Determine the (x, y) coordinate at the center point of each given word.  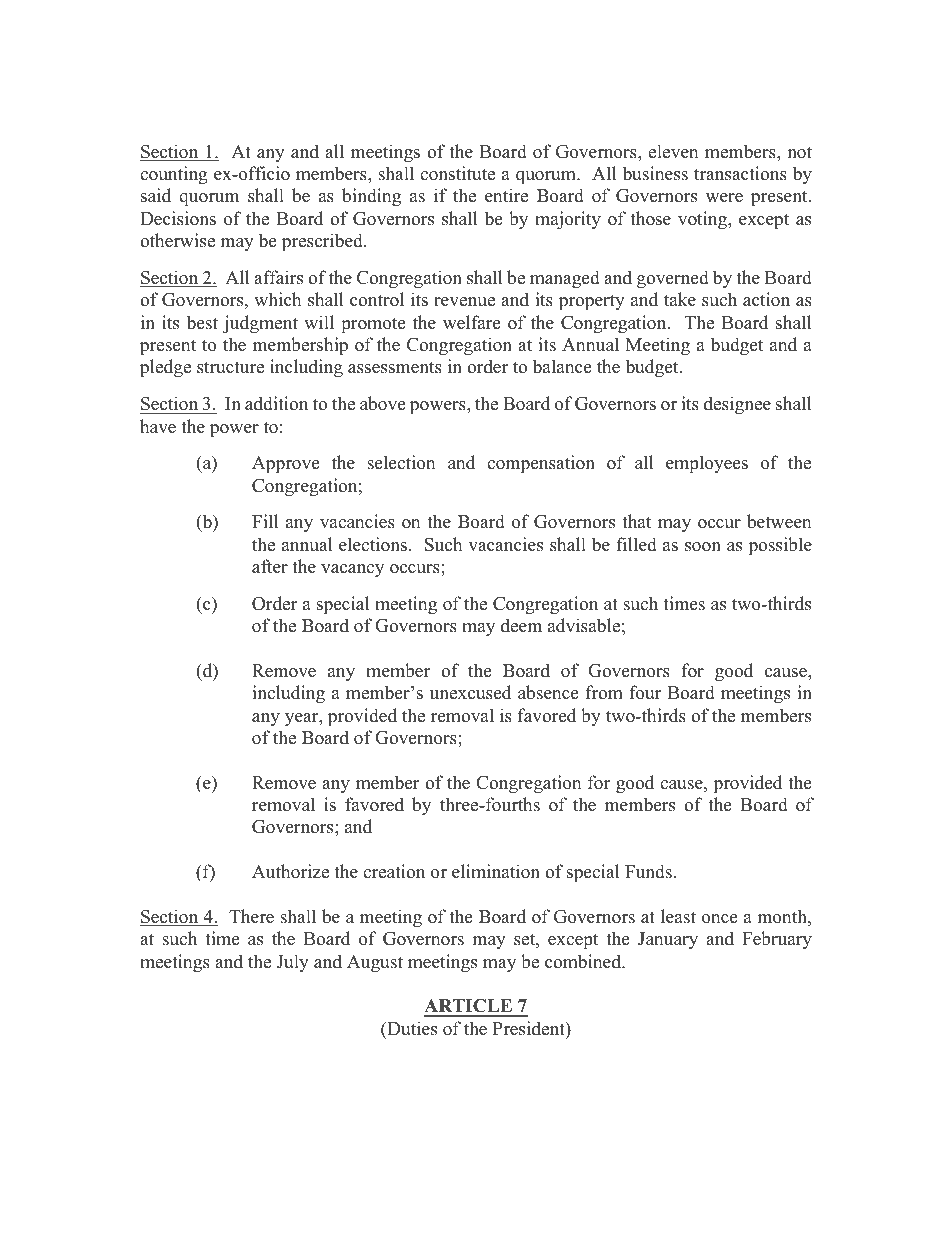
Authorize (290, 871)
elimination (496, 871)
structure (230, 367)
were (724, 198)
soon (703, 547)
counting (173, 175)
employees (707, 464)
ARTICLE (469, 1007)
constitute (457, 173)
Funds (648, 871)
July (292, 963)
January (668, 940)
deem (521, 625)
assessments (395, 368)
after (270, 566)
